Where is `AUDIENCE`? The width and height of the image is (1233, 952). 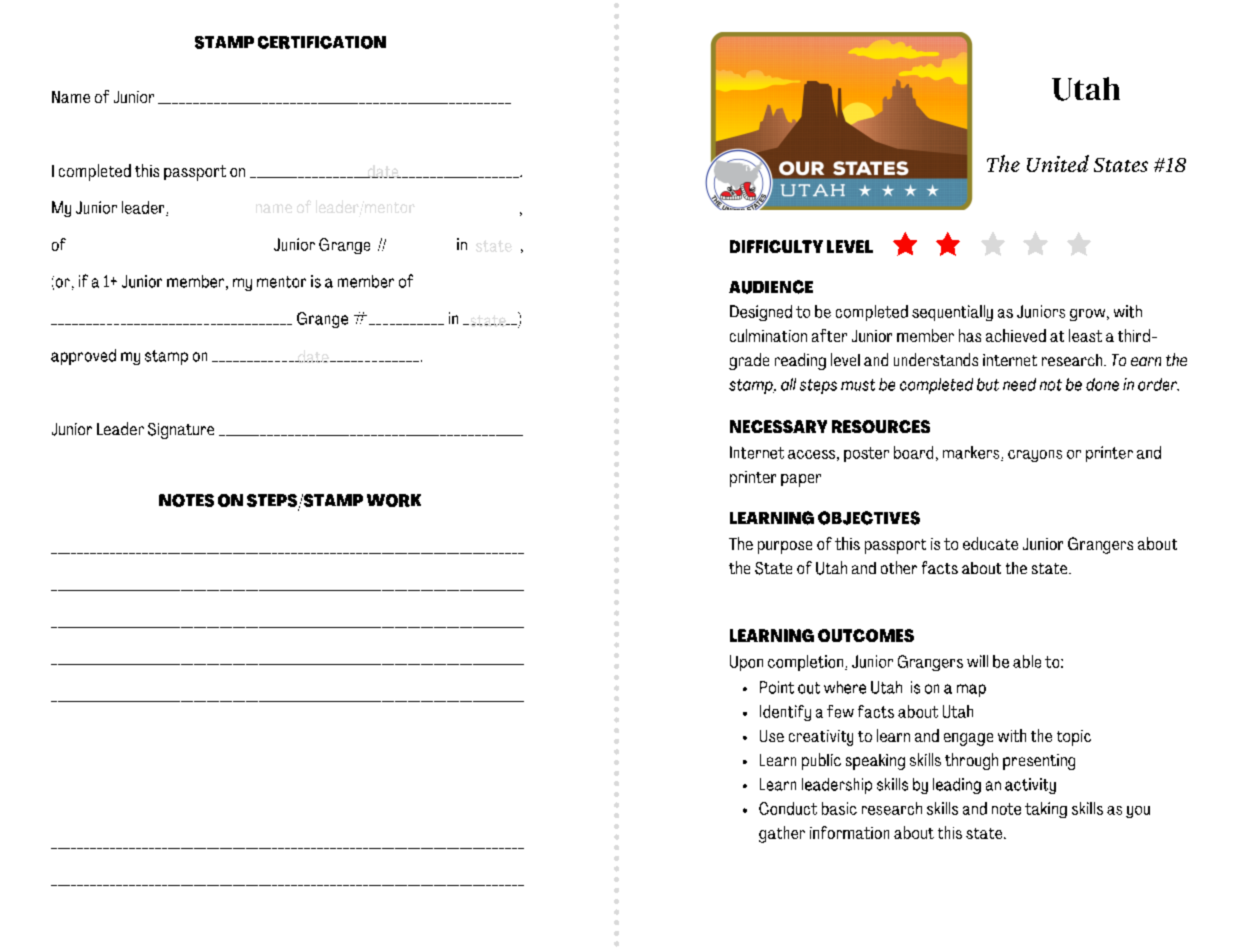 AUDIENCE is located at coordinates (771, 287).
